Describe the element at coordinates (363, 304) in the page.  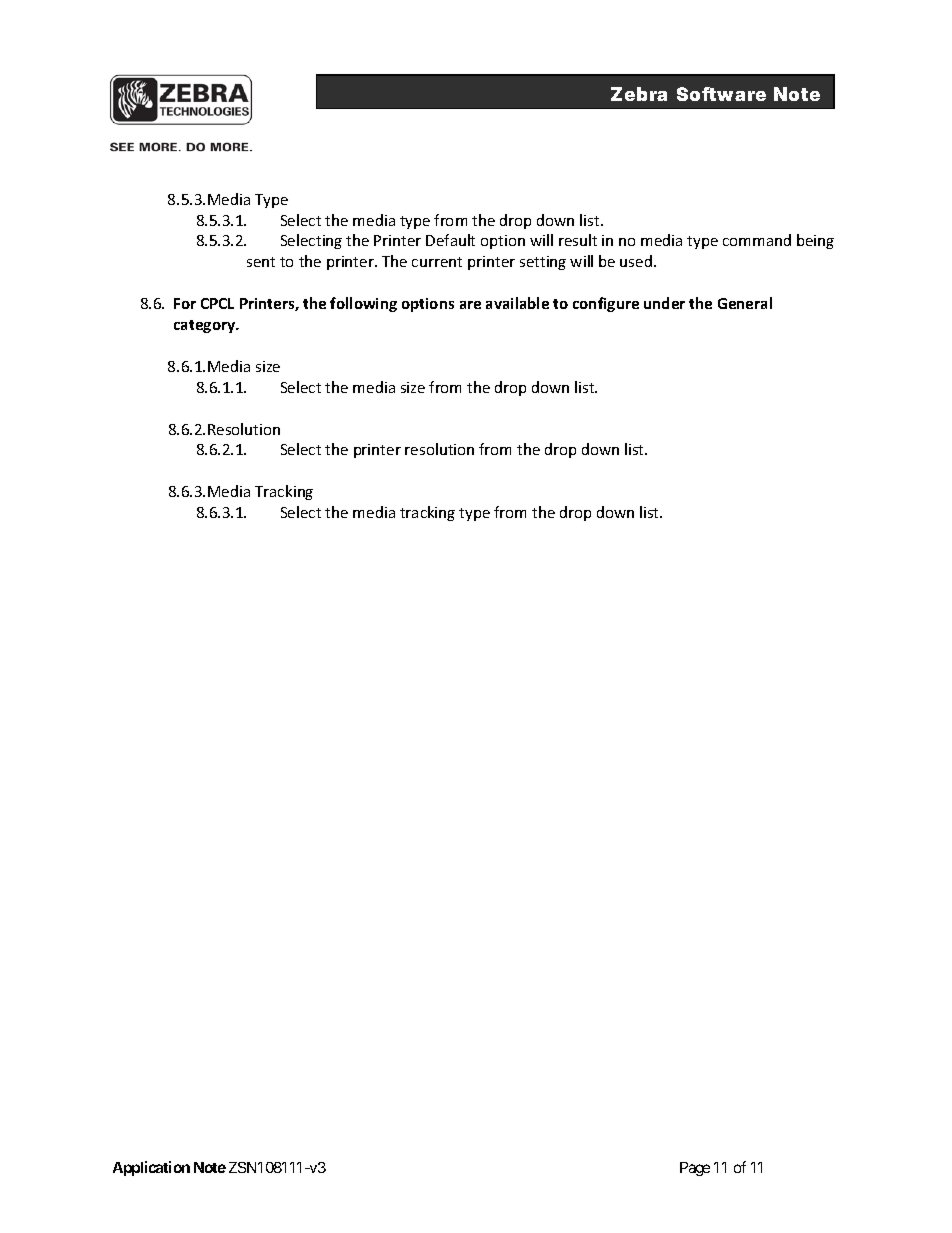
I see `following` at that location.
